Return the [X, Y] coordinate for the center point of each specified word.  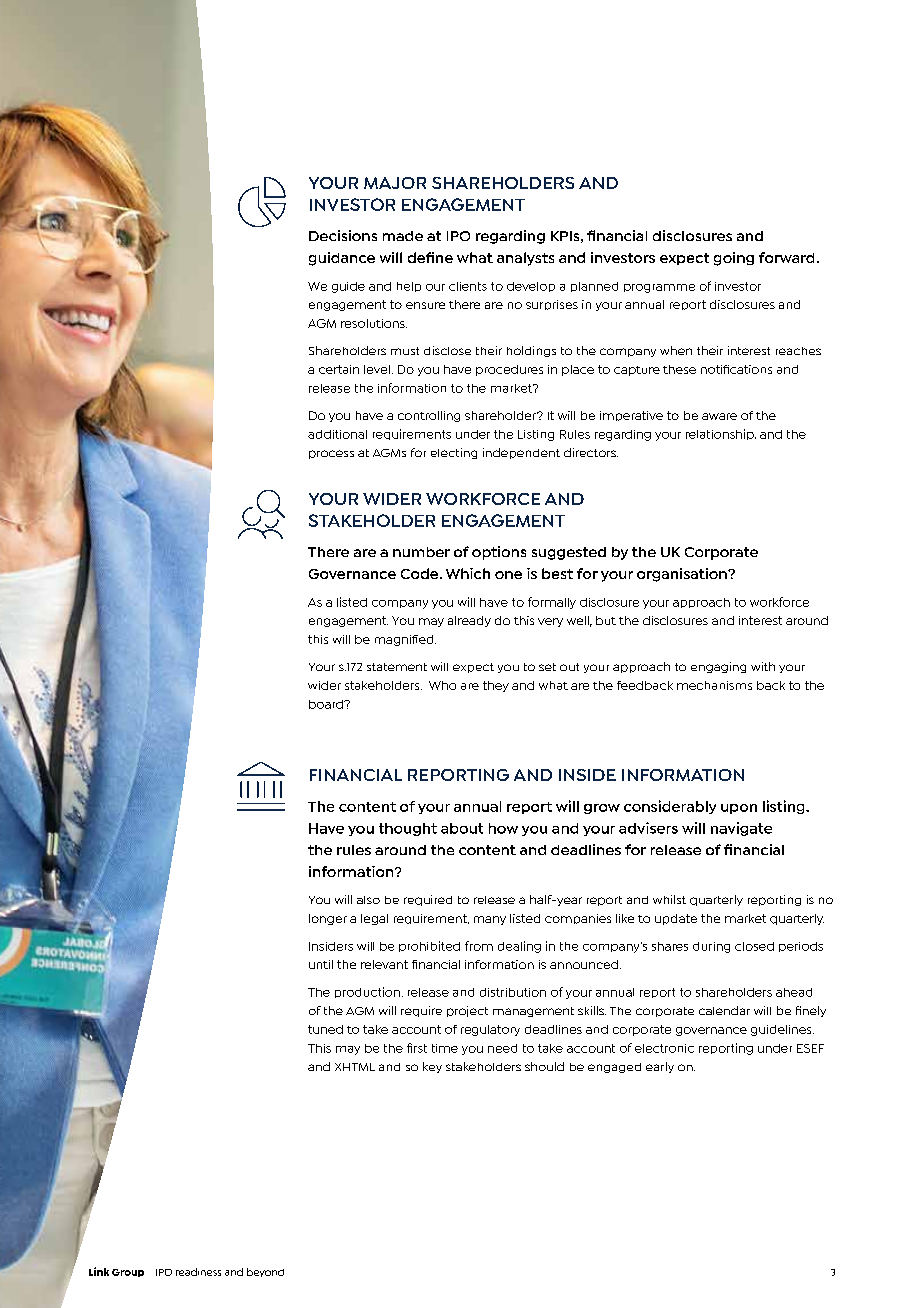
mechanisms [714, 685]
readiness [198, 1272]
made [403, 236]
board [327, 704]
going [734, 259]
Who [442, 685]
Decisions [343, 235]
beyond [265, 1272]
